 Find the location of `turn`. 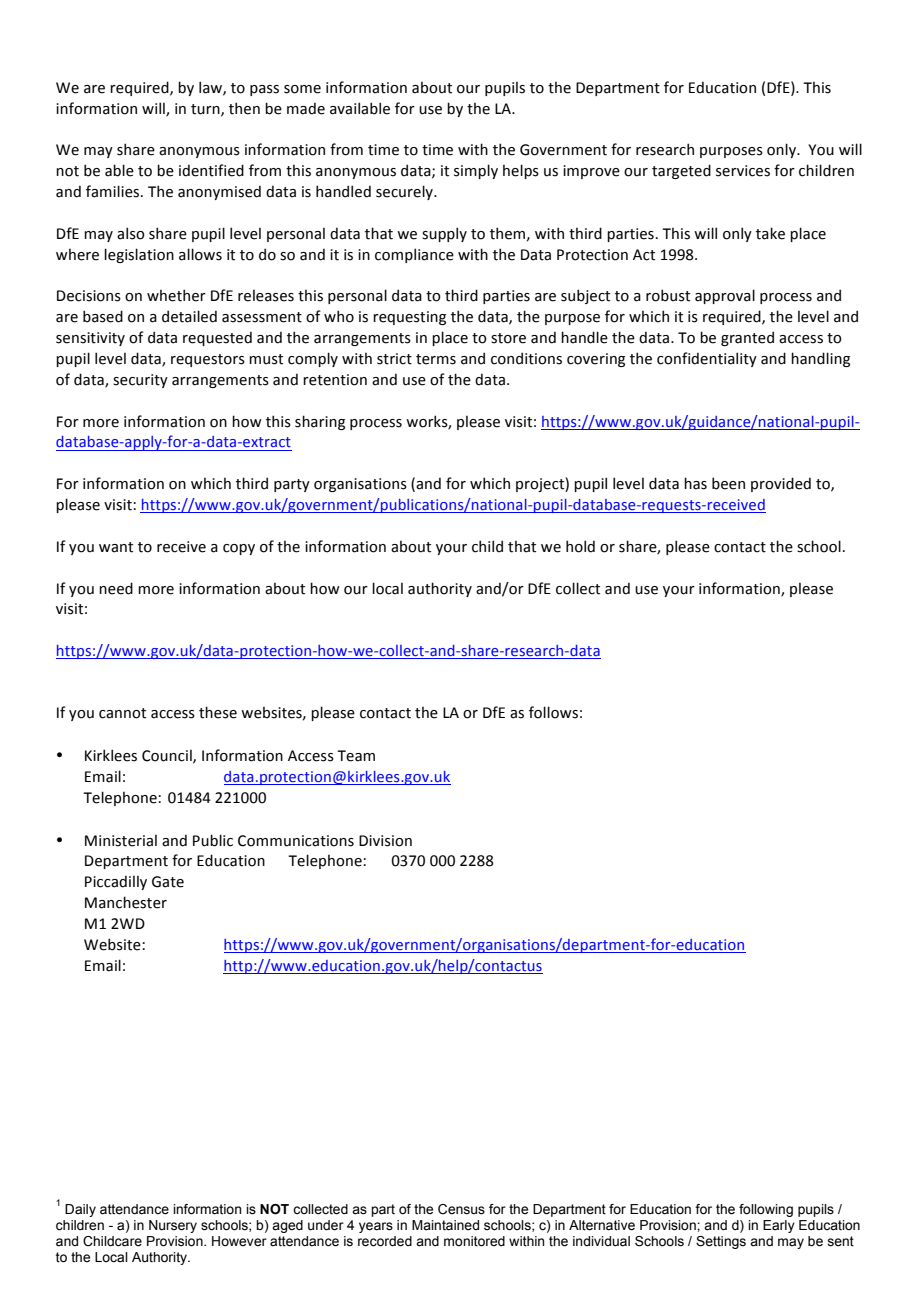

turn is located at coordinates (206, 110).
